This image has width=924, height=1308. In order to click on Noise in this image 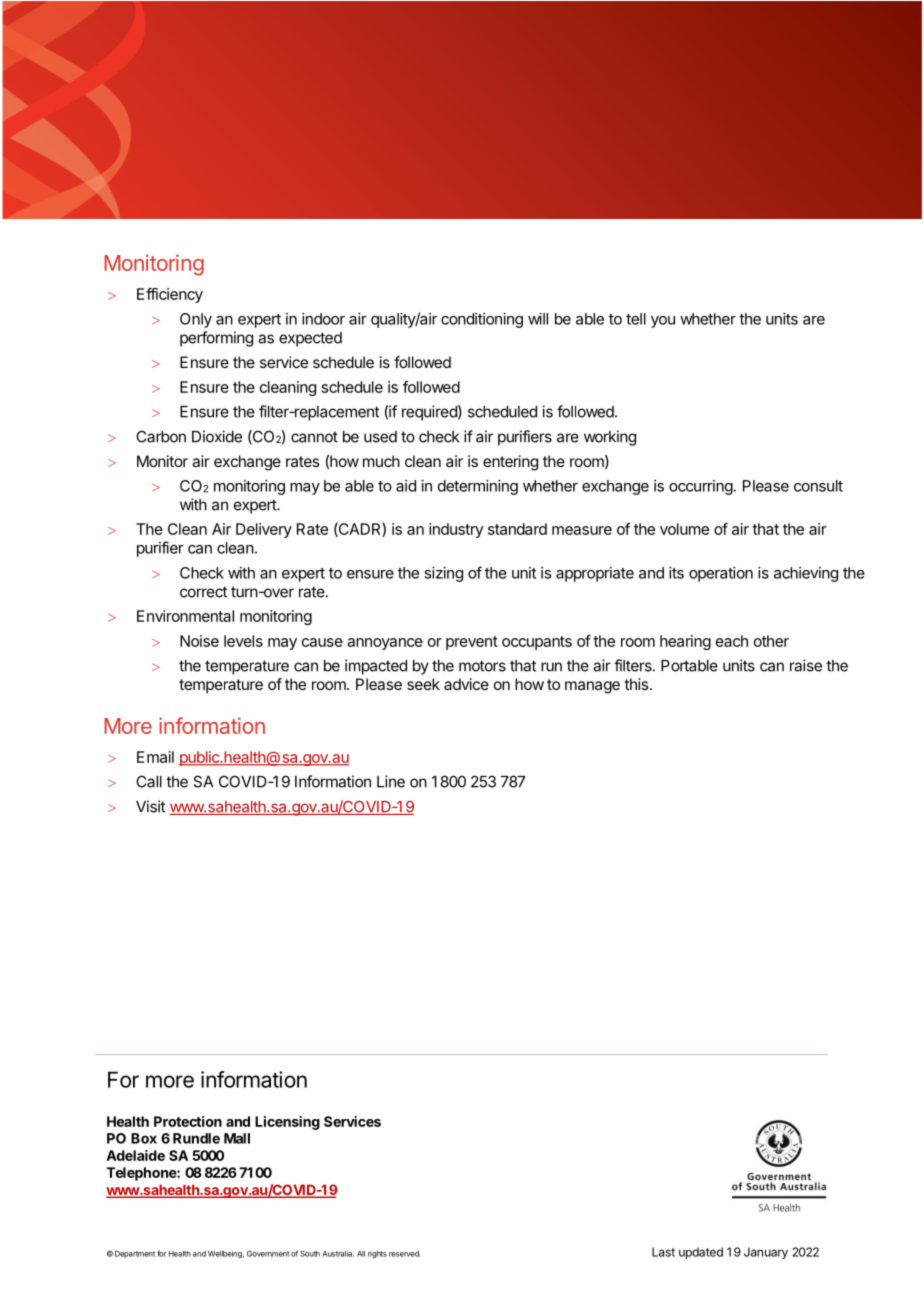, I will do `click(199, 641)`.
